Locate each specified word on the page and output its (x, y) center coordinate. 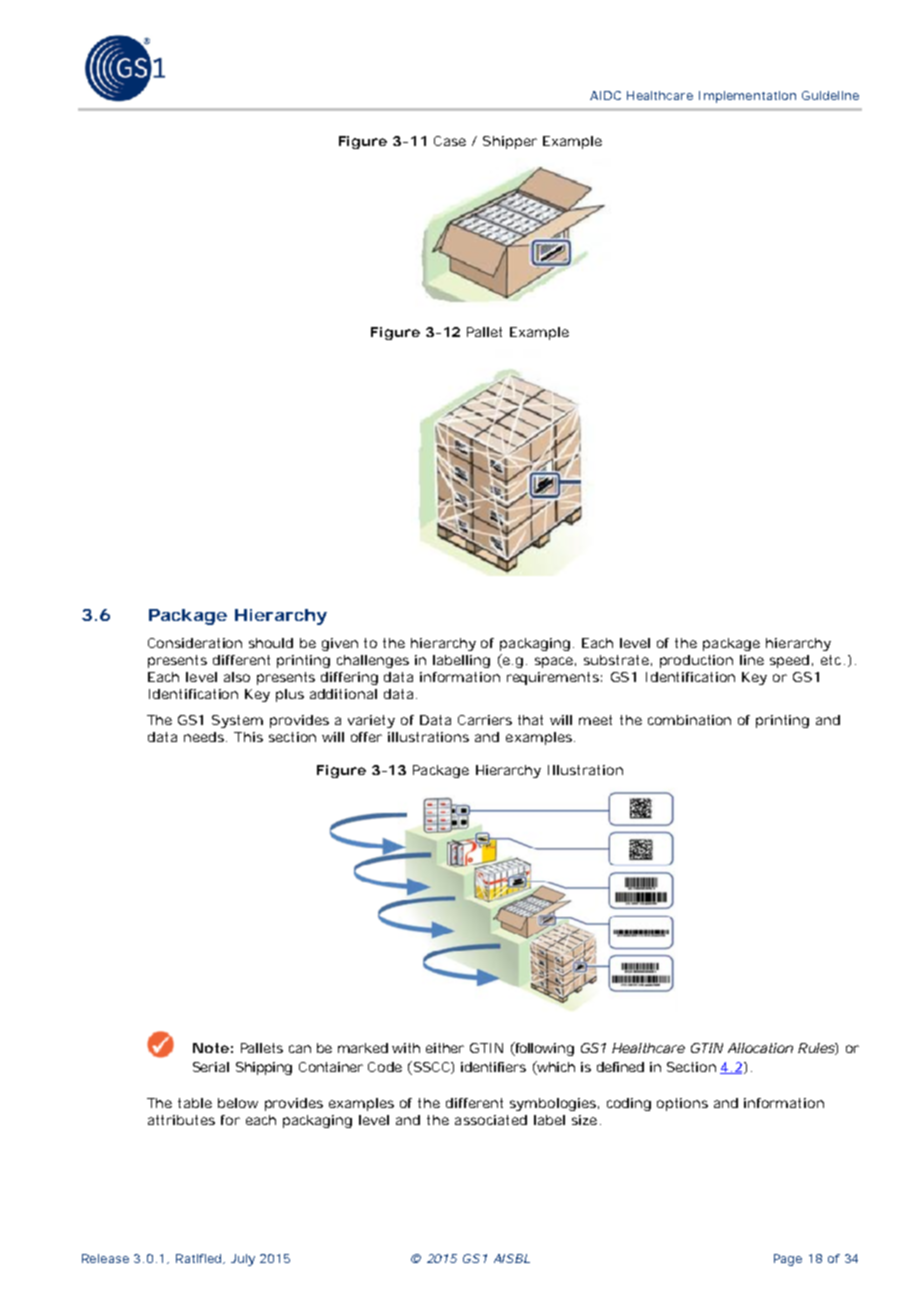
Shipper (510, 142)
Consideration (195, 643)
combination (689, 720)
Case (450, 141)
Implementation (747, 97)
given (340, 644)
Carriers (485, 720)
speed (789, 661)
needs (205, 737)
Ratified (200, 1259)
